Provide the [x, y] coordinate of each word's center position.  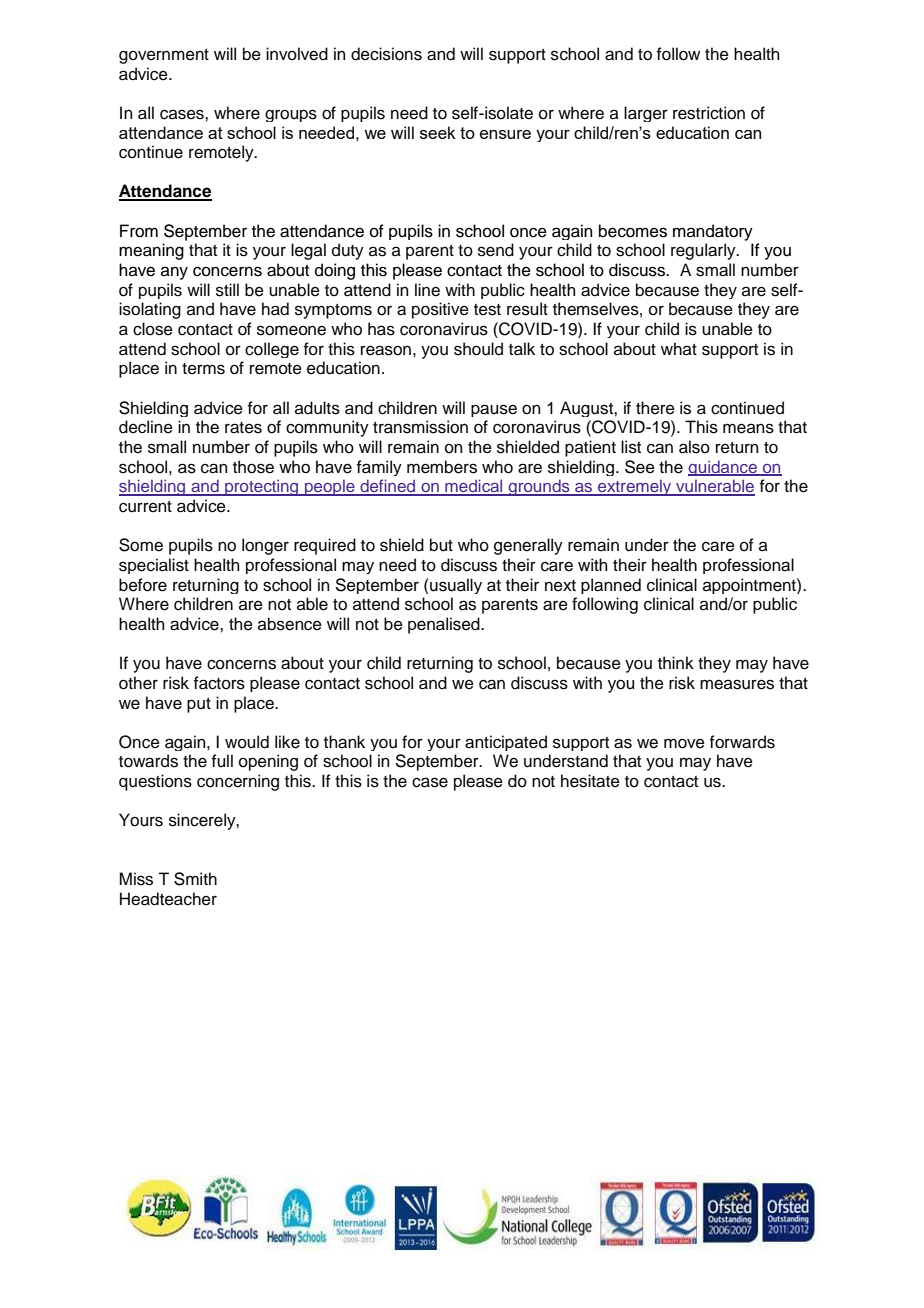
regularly [704, 251]
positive [440, 310]
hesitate [590, 781]
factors [219, 683]
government [164, 56]
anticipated [506, 743]
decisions [386, 54]
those [253, 467]
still [227, 290]
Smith [195, 879]
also [694, 447]
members [442, 467]
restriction [709, 113]
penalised [445, 625]
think [676, 662]
